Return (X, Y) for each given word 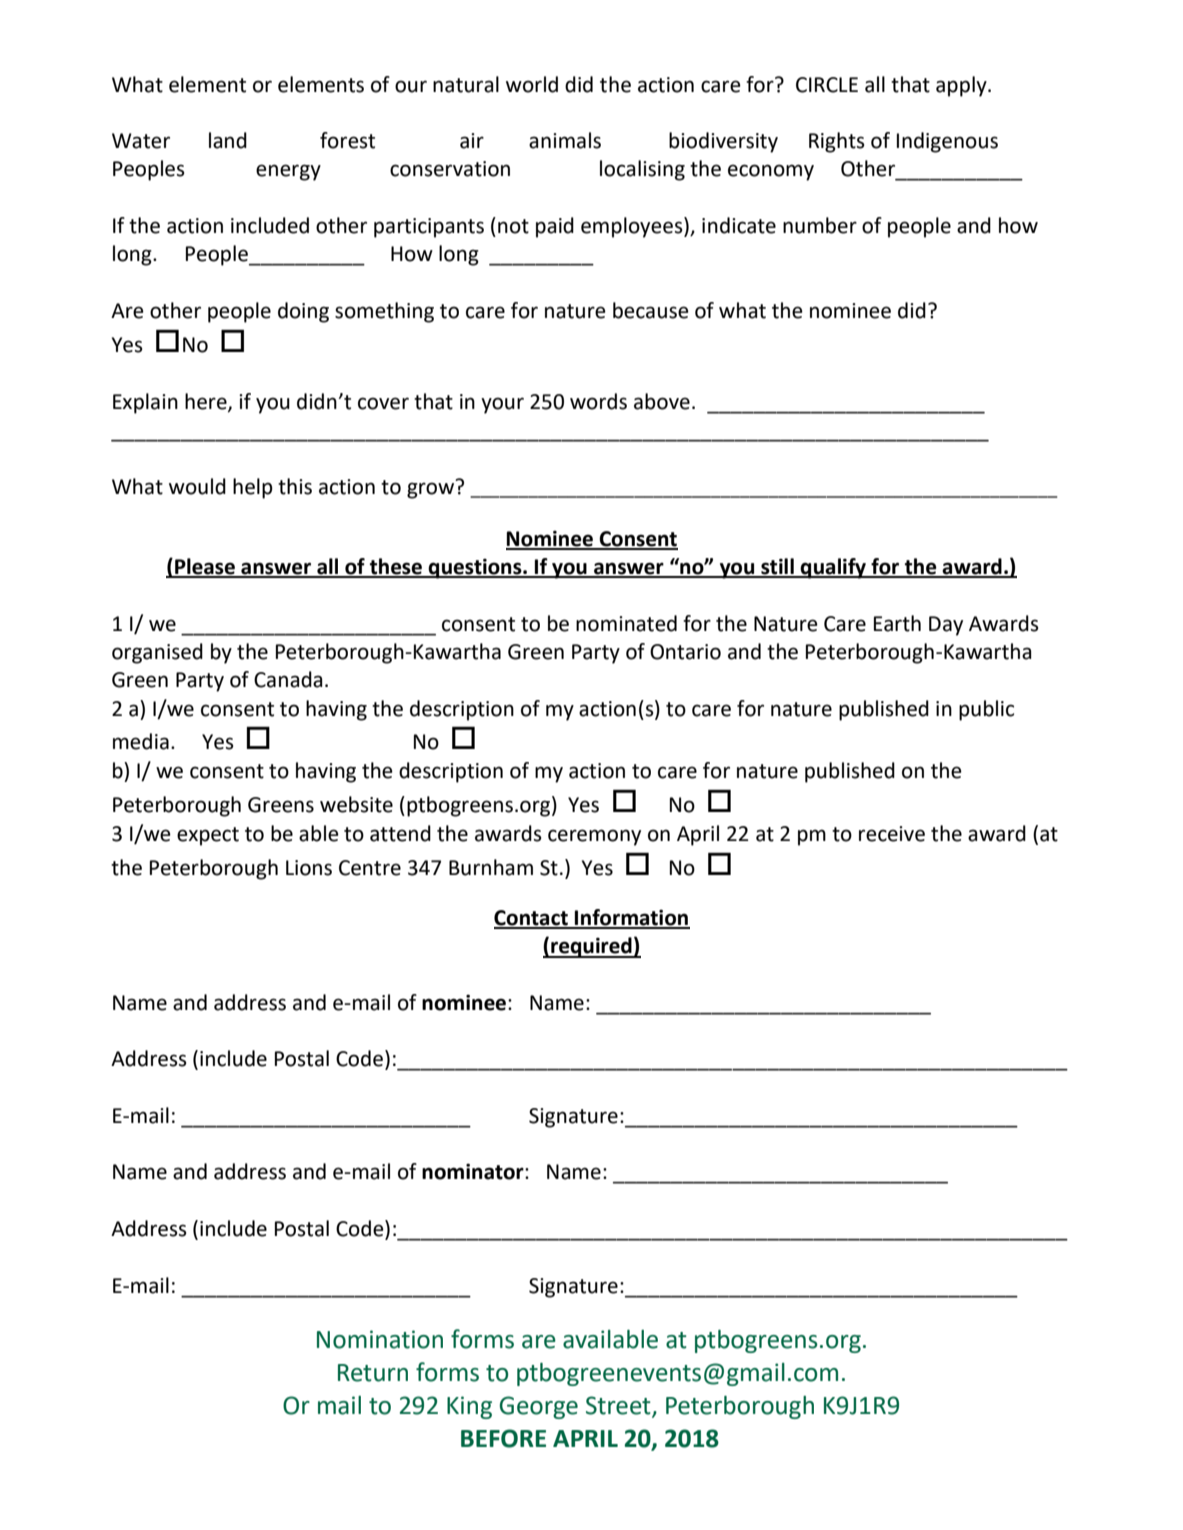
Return (373, 1373)
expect (208, 836)
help (253, 488)
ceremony (594, 837)
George (539, 1407)
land (228, 140)
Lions (309, 868)
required (591, 947)
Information (631, 918)
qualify (833, 568)
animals (565, 140)
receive (892, 834)
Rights (837, 142)
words (598, 401)
